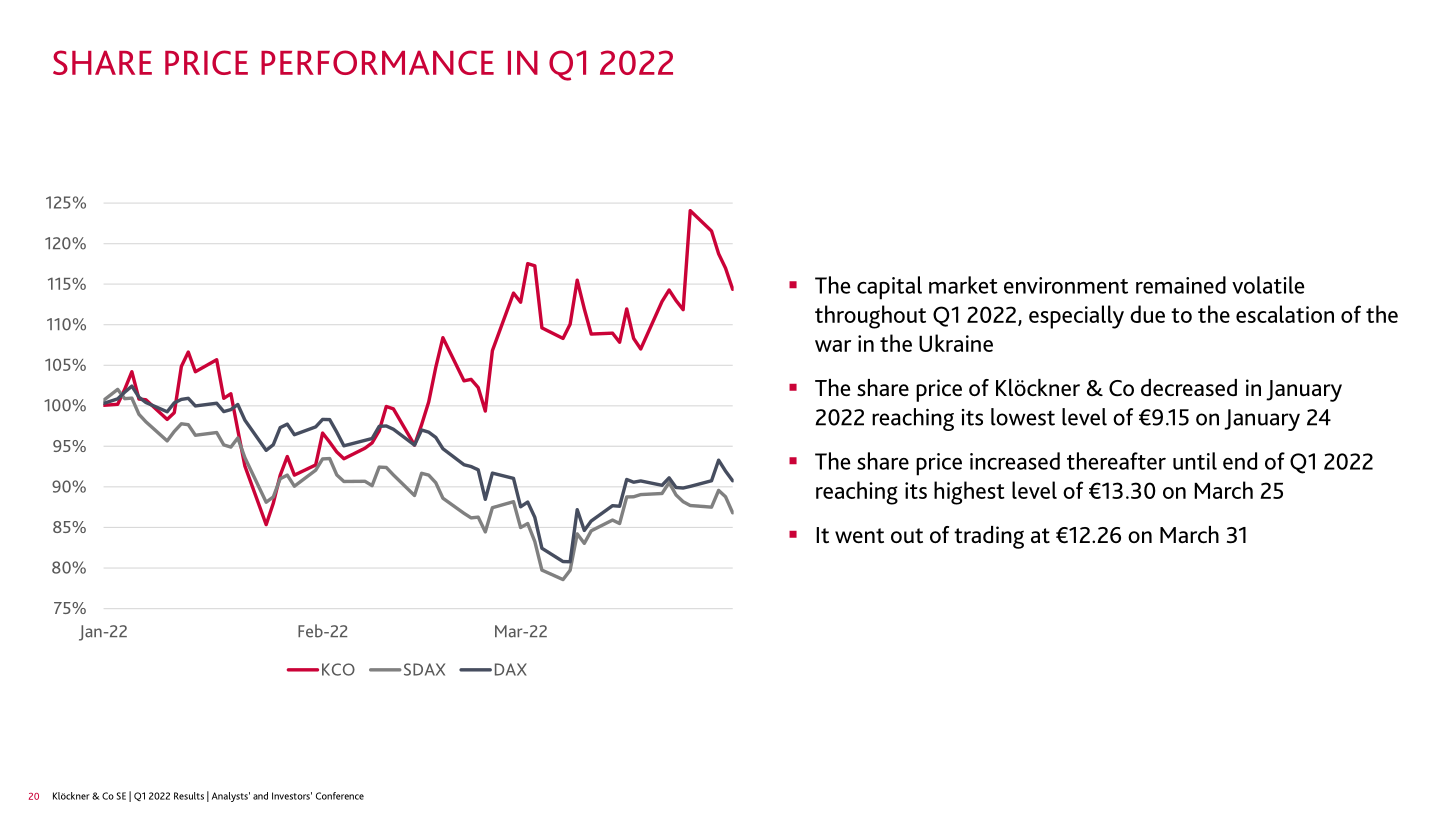 The height and width of the page is (819, 1456). I want to click on thereafter, so click(1116, 461).
